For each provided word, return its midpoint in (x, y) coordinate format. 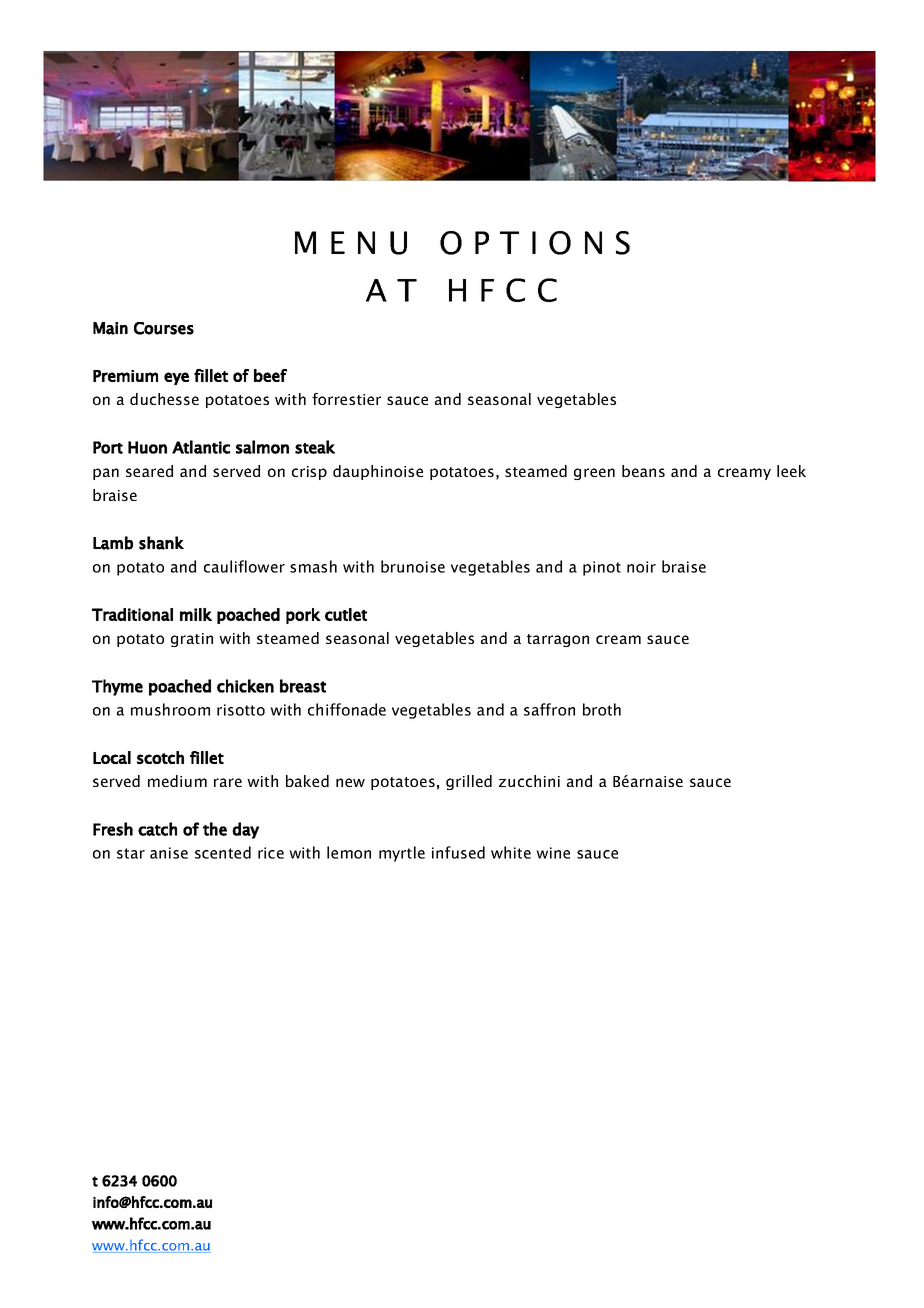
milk (196, 614)
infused (458, 852)
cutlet (346, 614)
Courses (164, 328)
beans (643, 471)
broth (602, 709)
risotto (241, 710)
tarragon (558, 640)
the (215, 829)
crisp (309, 473)
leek (791, 471)
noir (641, 567)
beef (270, 375)
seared (149, 471)
